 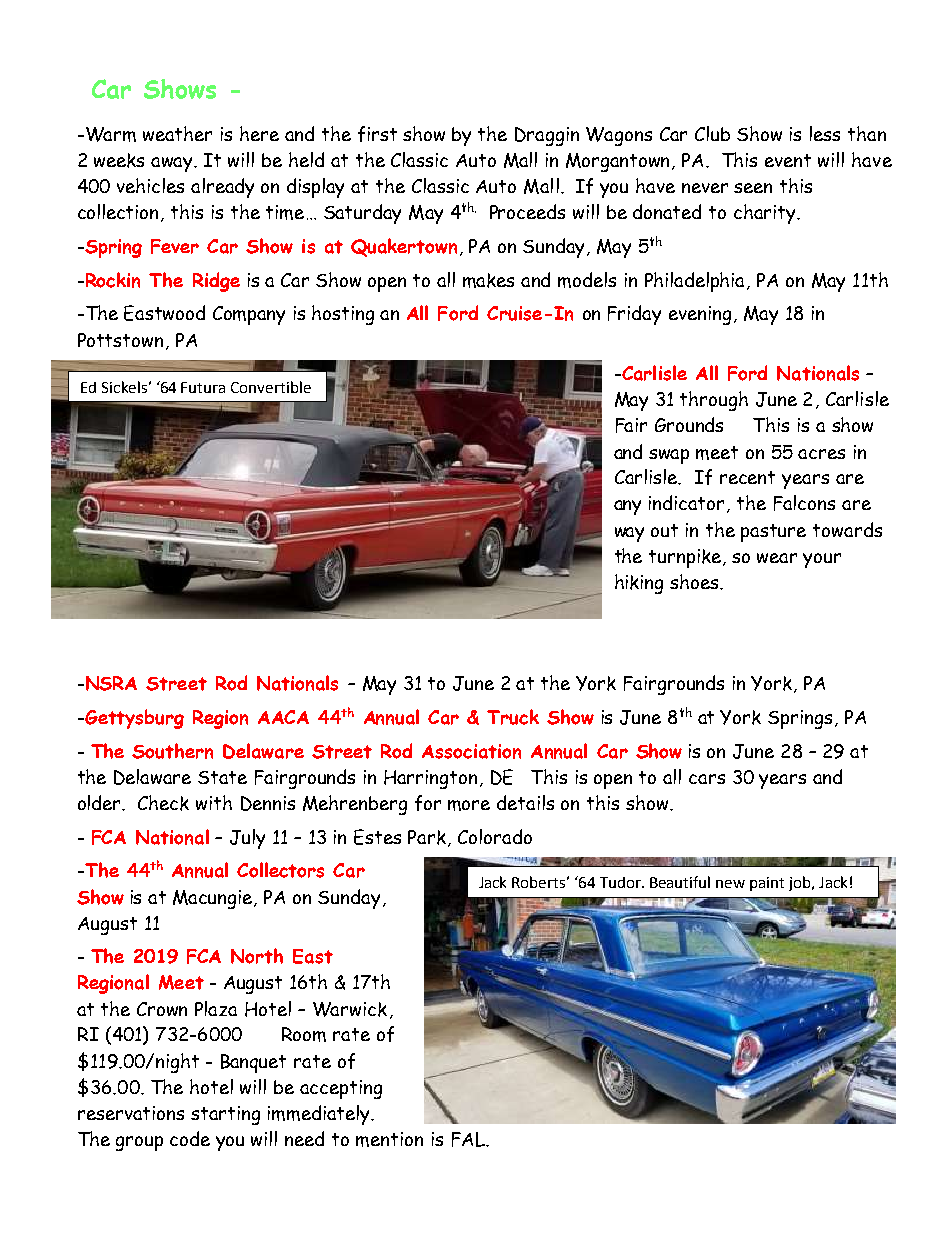 I want to click on Draggin, so click(x=547, y=136).
